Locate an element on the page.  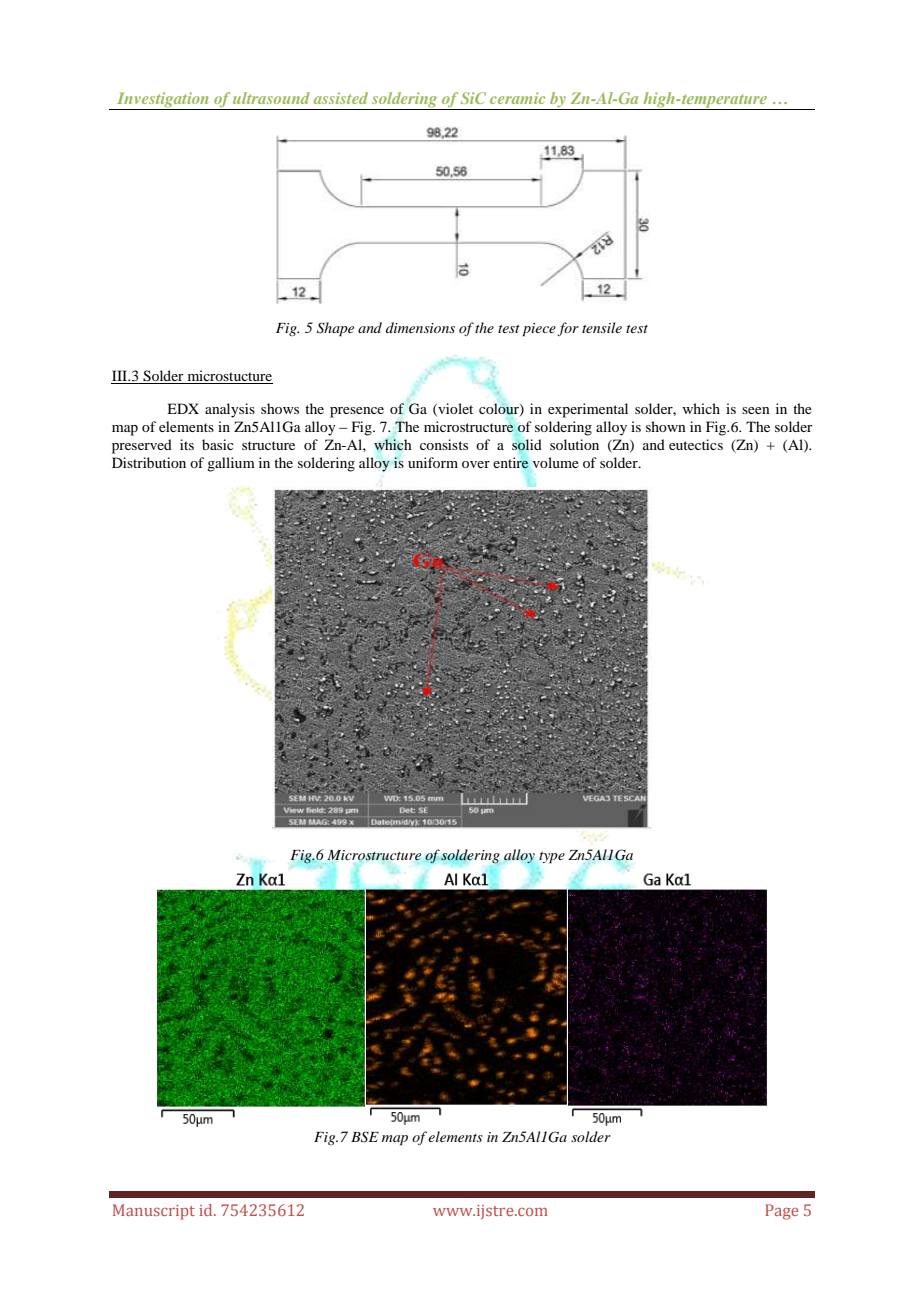
Manuscript is located at coordinates (154, 1212).
